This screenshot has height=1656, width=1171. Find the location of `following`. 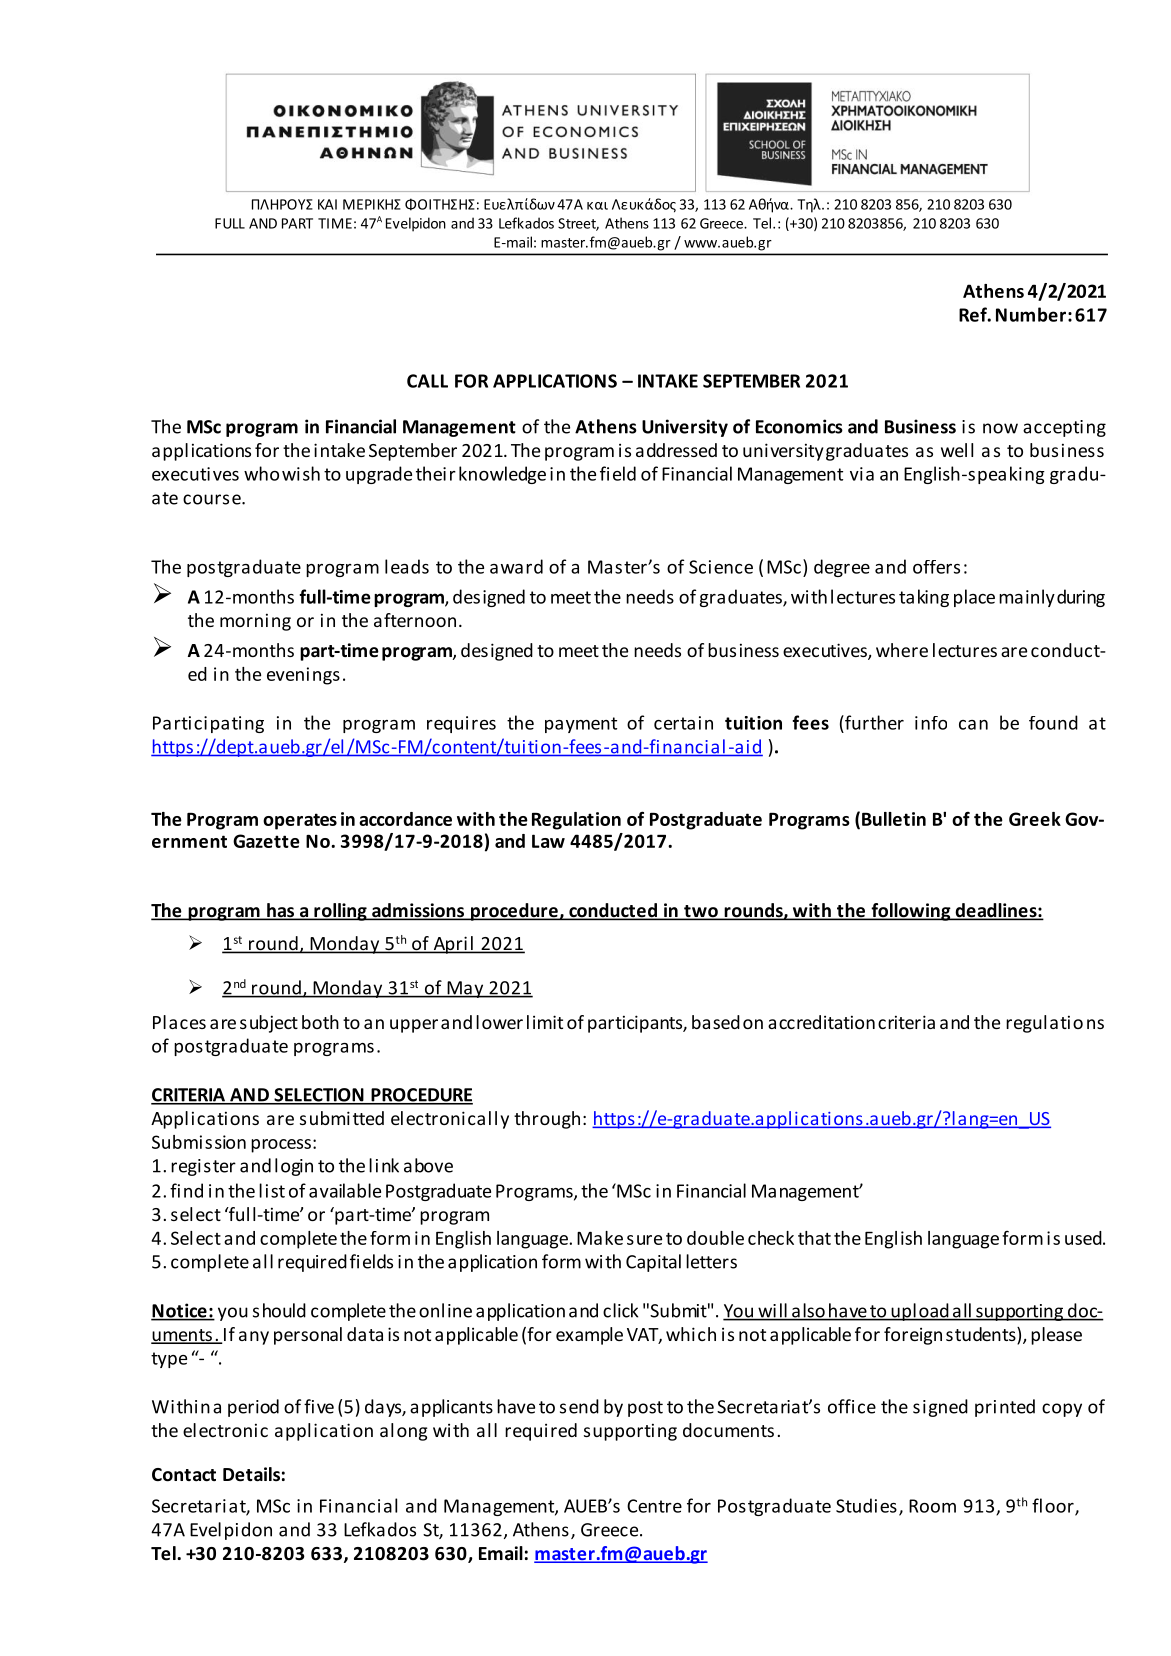

following is located at coordinates (911, 912).
